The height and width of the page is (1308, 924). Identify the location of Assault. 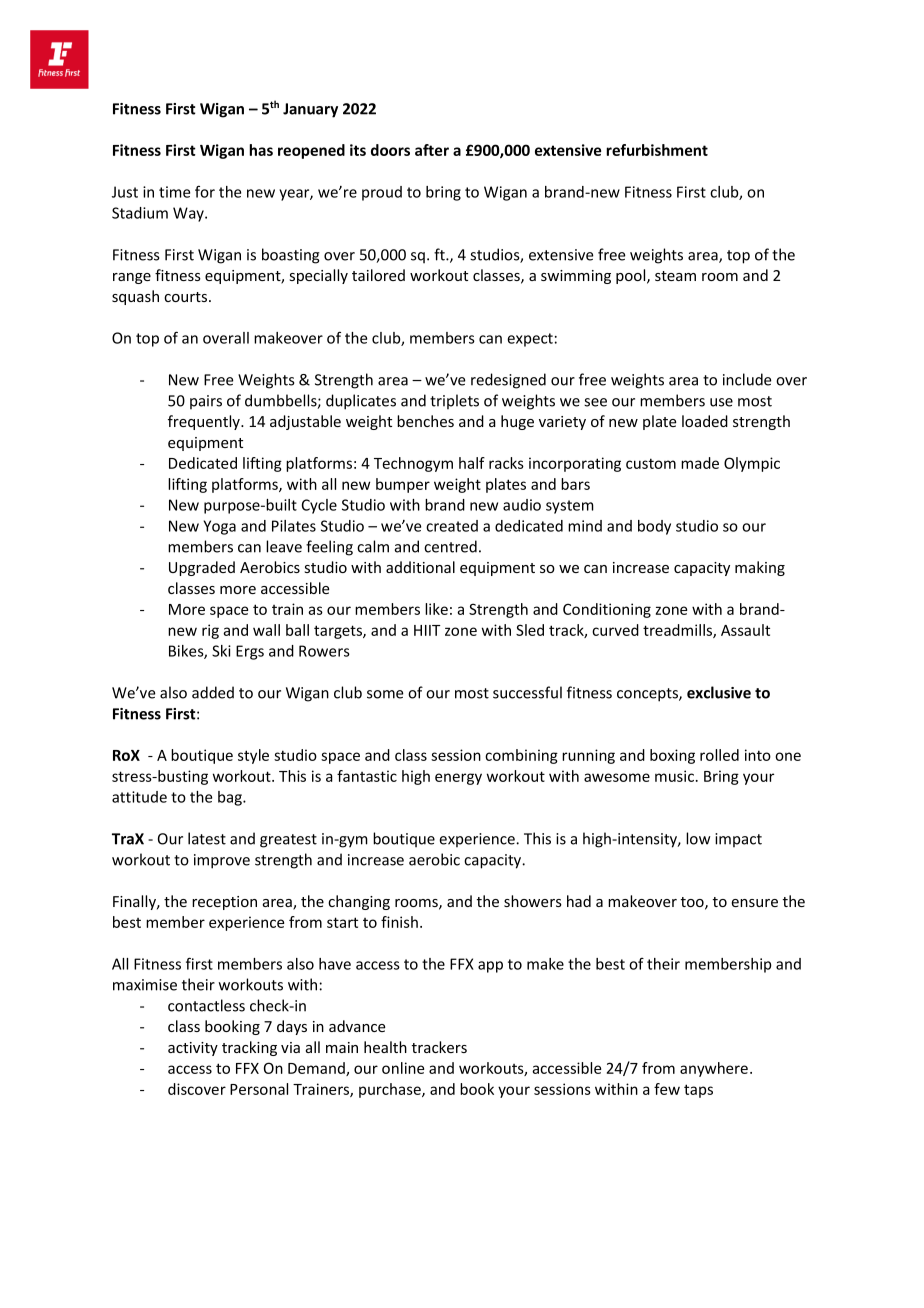
(745, 630).
